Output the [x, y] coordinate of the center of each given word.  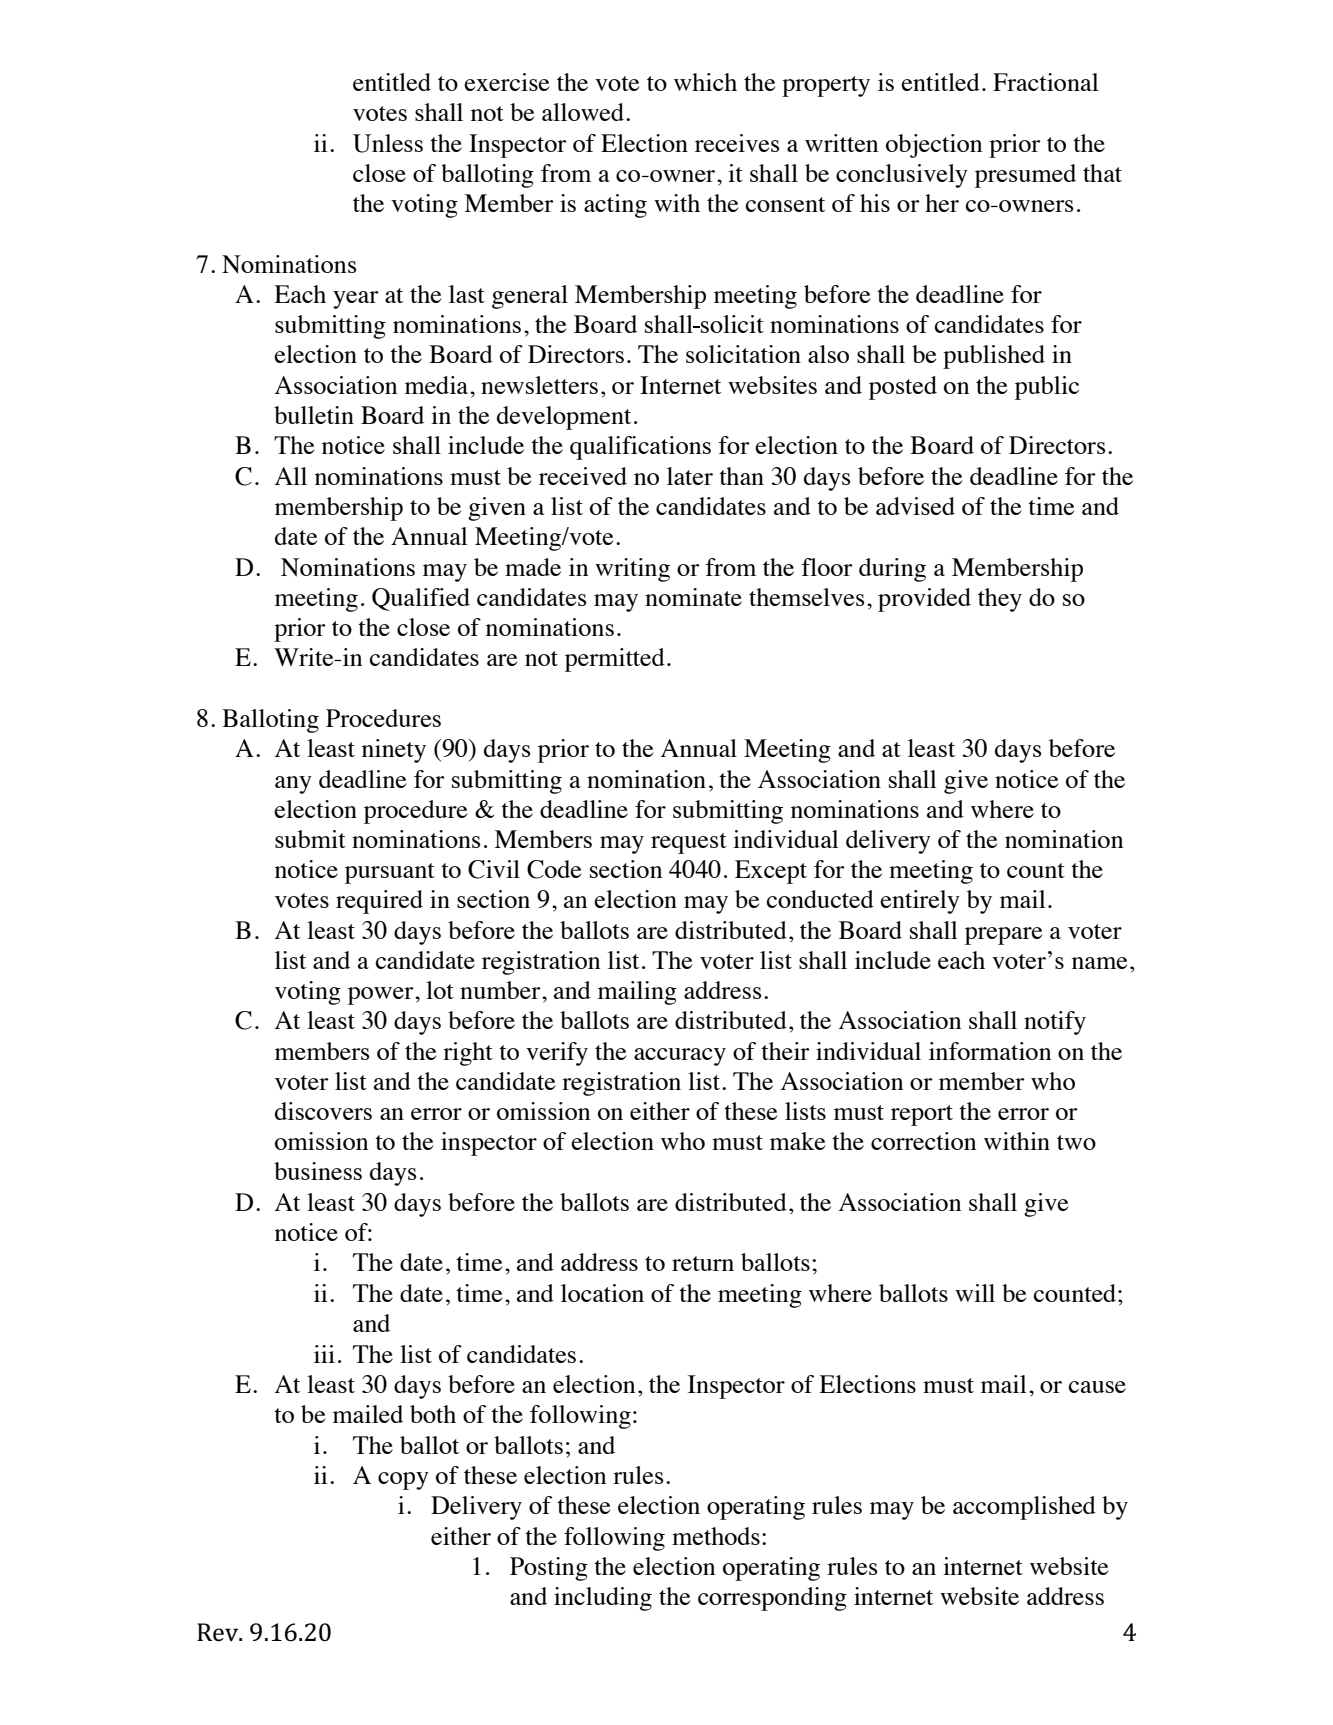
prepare [1003, 936]
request [689, 843]
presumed [1025, 176]
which [705, 82]
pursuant [390, 873]
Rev [219, 1632]
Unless [388, 143]
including [603, 1599]
